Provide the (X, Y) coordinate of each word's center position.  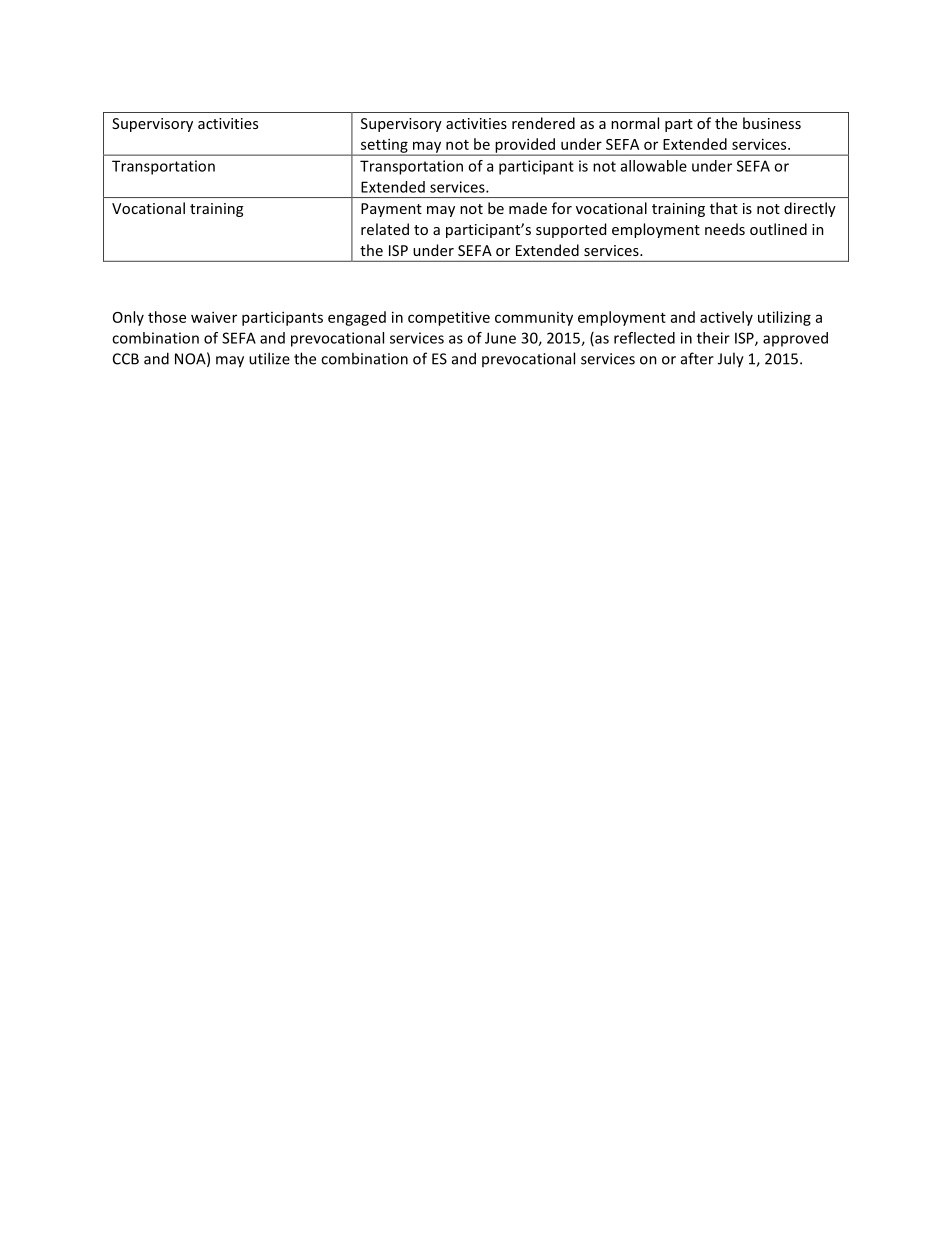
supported (571, 230)
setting (384, 146)
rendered (543, 123)
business (772, 123)
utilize (269, 358)
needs (725, 229)
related (385, 229)
